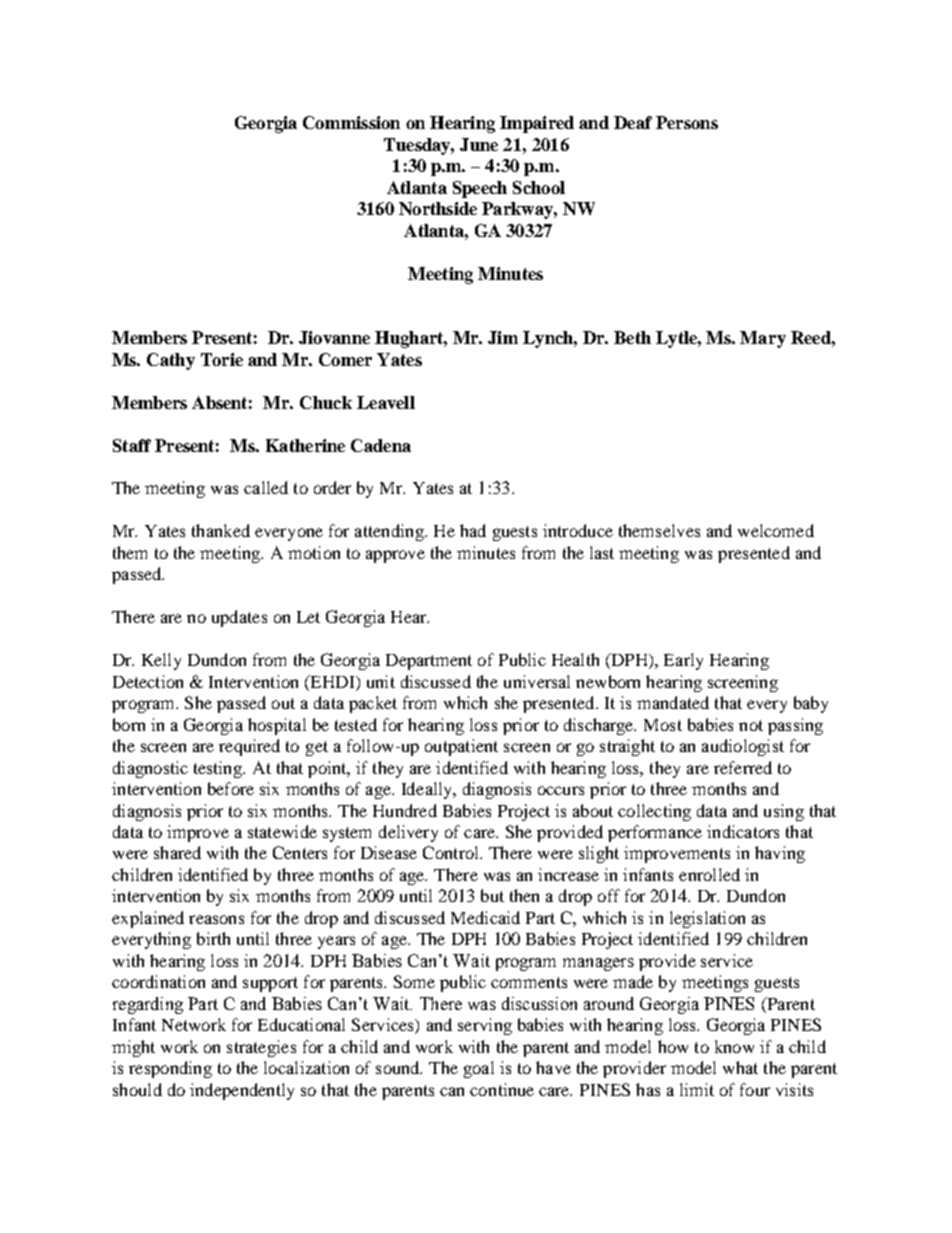 The height and width of the document is (1233, 952). I want to click on Commission, so click(351, 122).
